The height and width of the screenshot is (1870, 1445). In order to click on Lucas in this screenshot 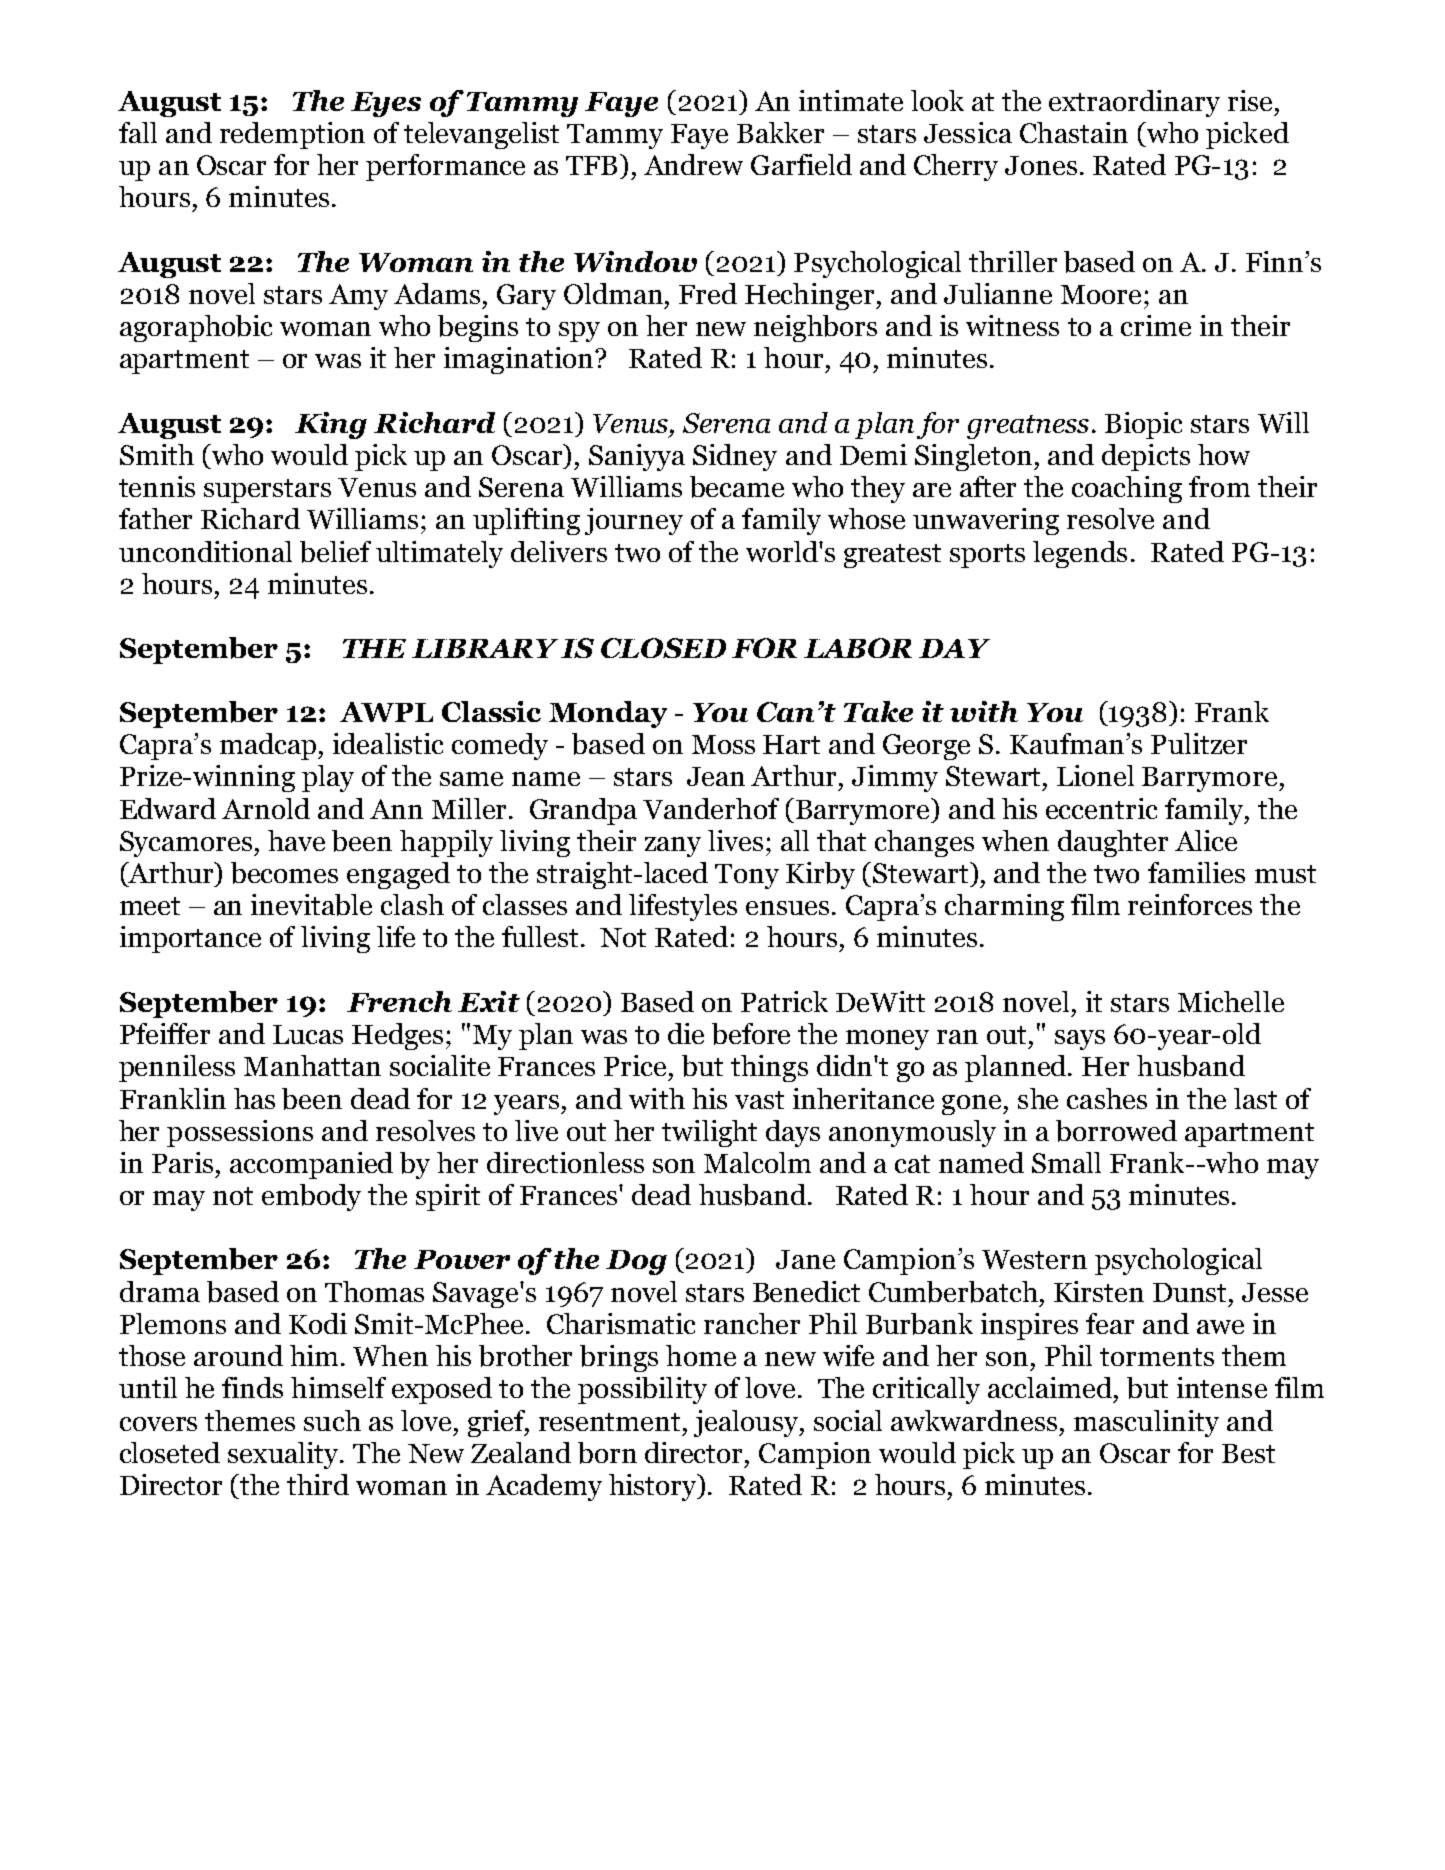, I will do `click(308, 1034)`.
